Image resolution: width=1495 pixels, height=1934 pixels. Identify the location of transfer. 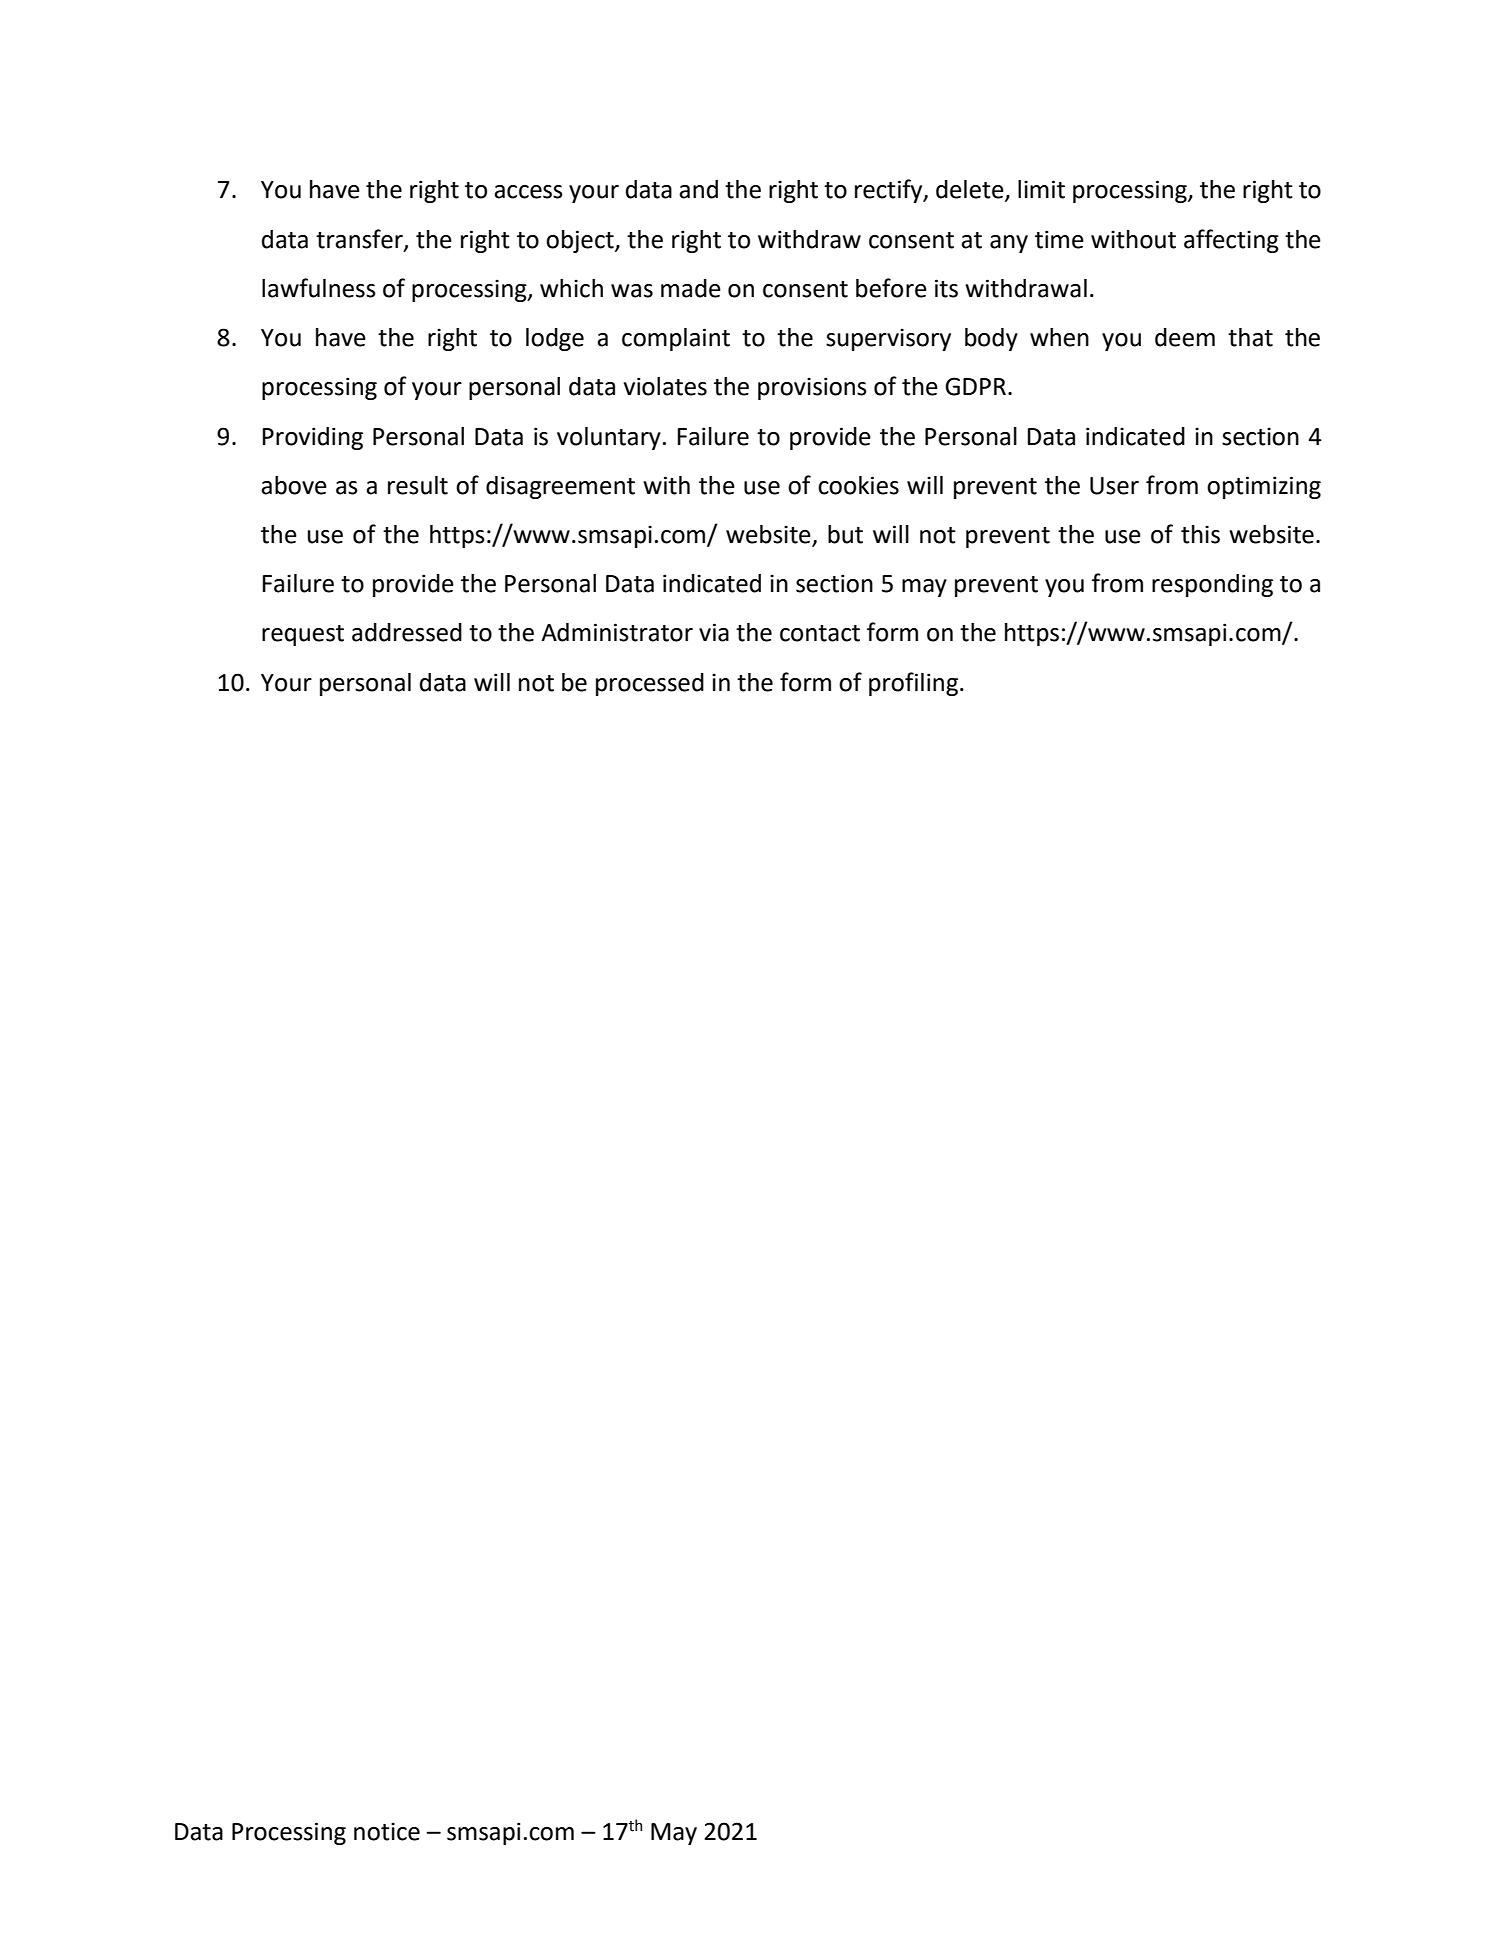
(360, 239).
